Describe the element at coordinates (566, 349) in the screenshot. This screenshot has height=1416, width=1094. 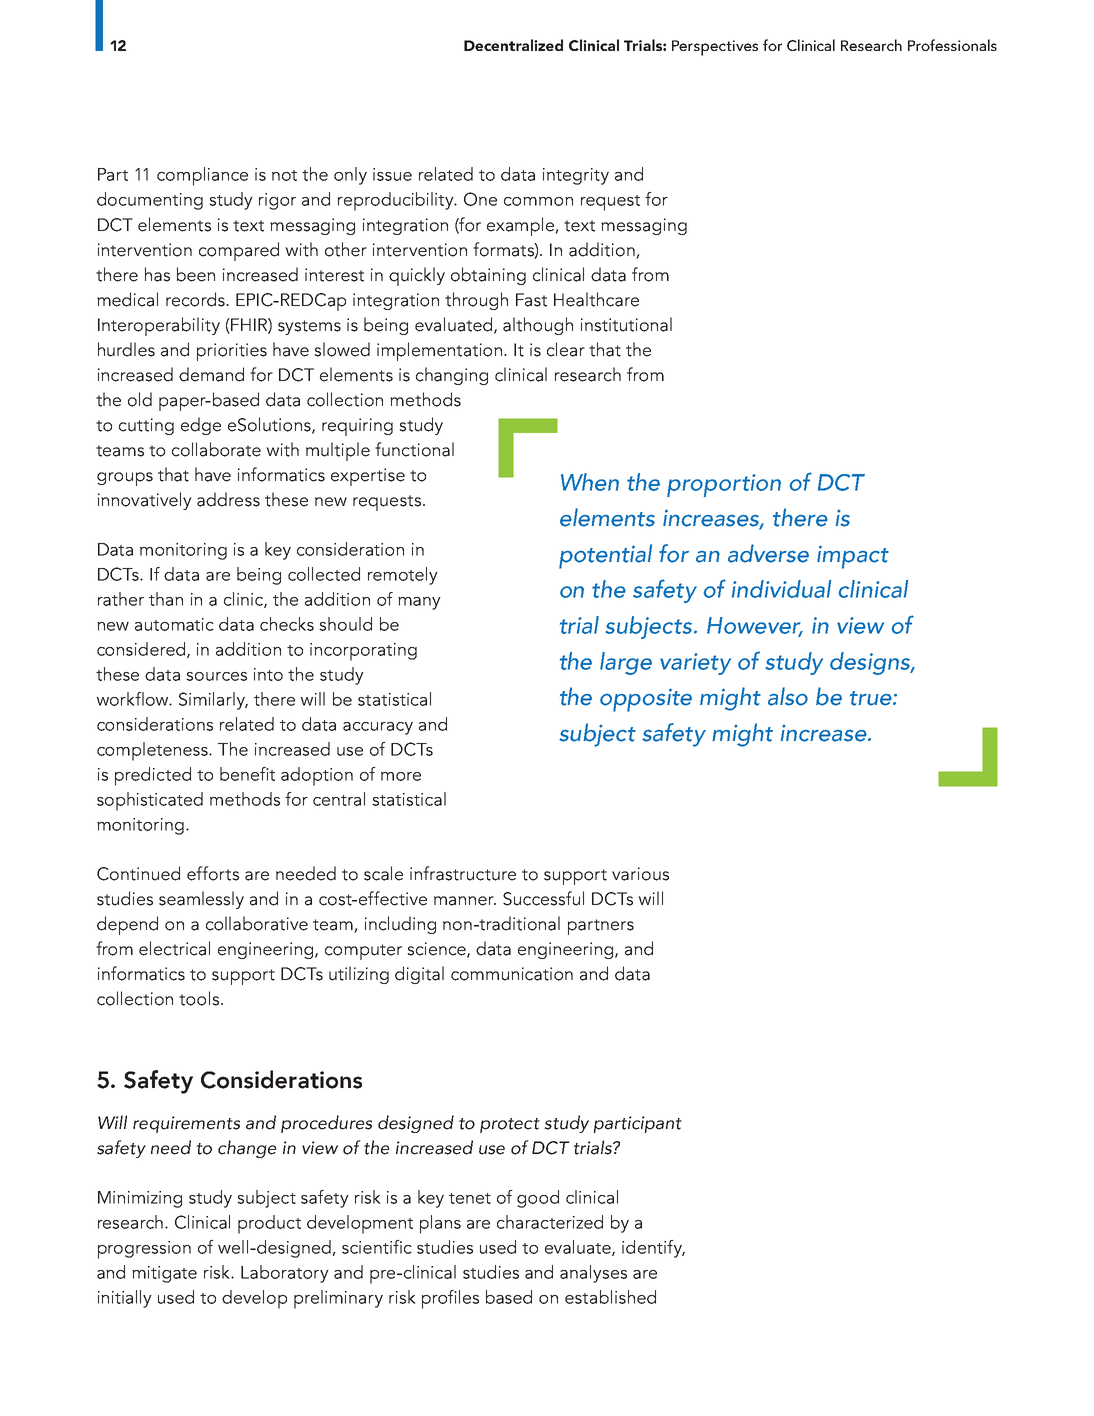
I see `clear` at that location.
